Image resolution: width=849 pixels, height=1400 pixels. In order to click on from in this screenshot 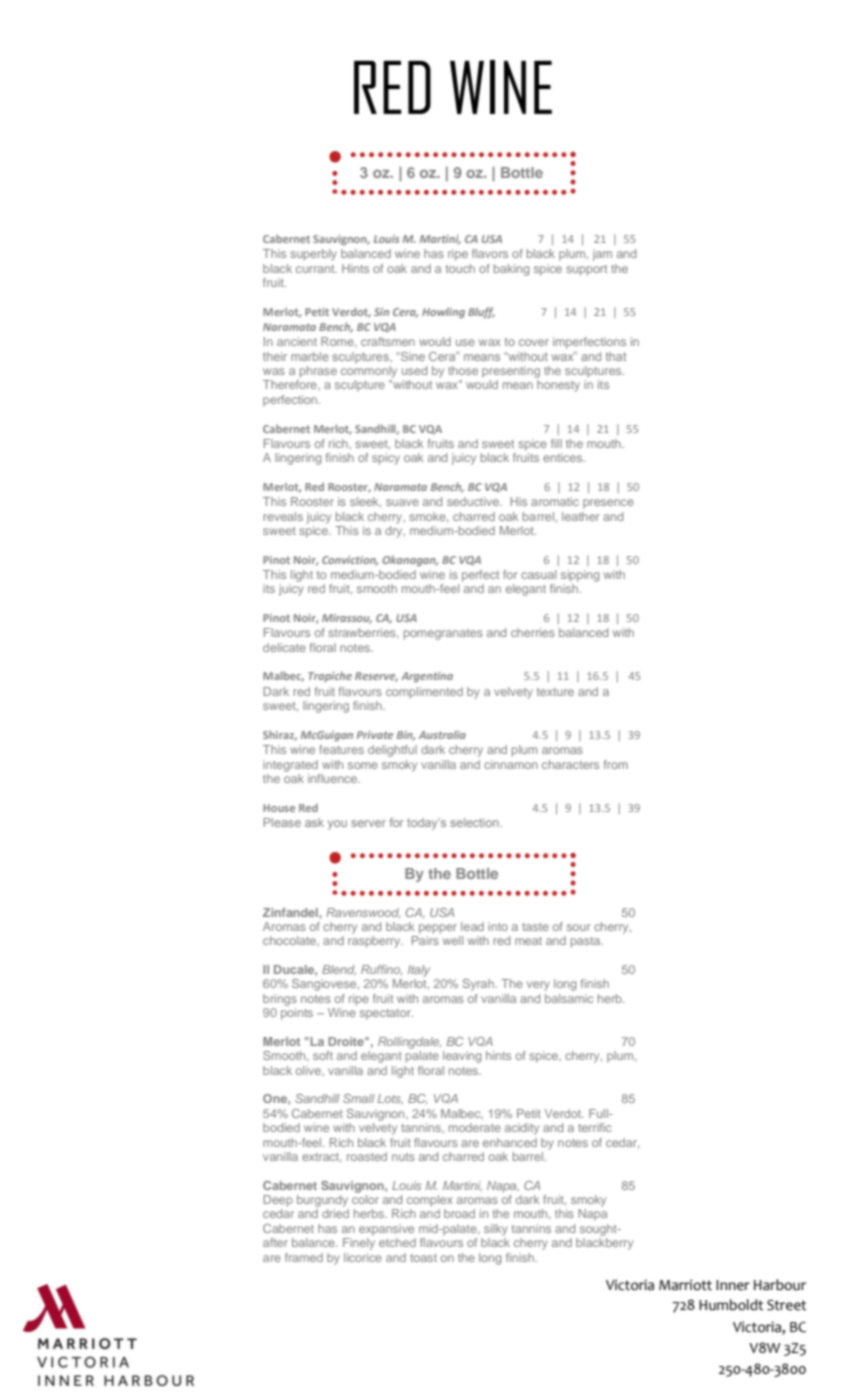, I will do `click(616, 764)`.
